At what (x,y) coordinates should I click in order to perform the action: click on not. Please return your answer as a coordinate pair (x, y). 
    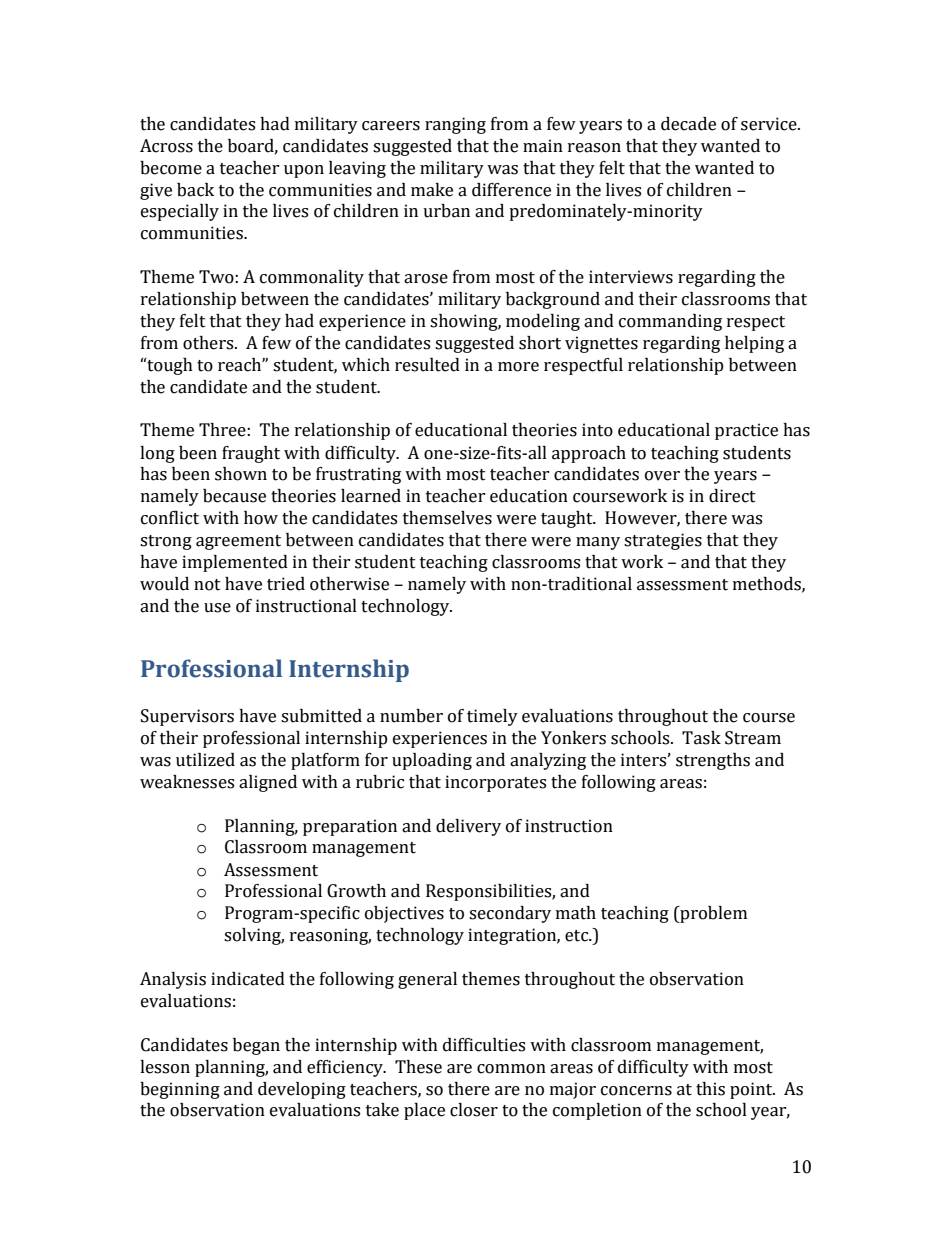
    Looking at the image, I should click on (207, 585).
